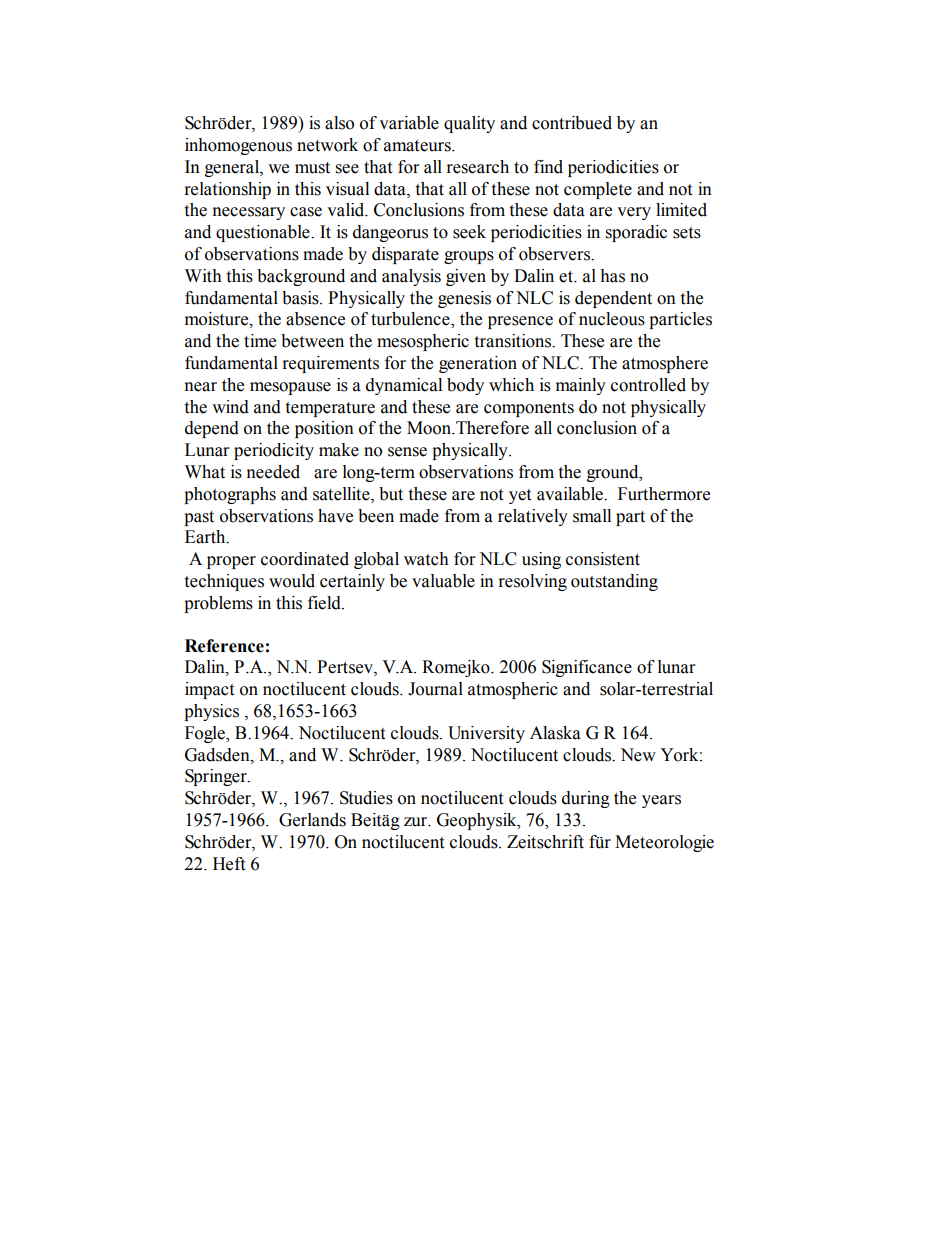 The image size is (952, 1233). Describe the element at coordinates (211, 712) in the screenshot. I see `physics` at that location.
